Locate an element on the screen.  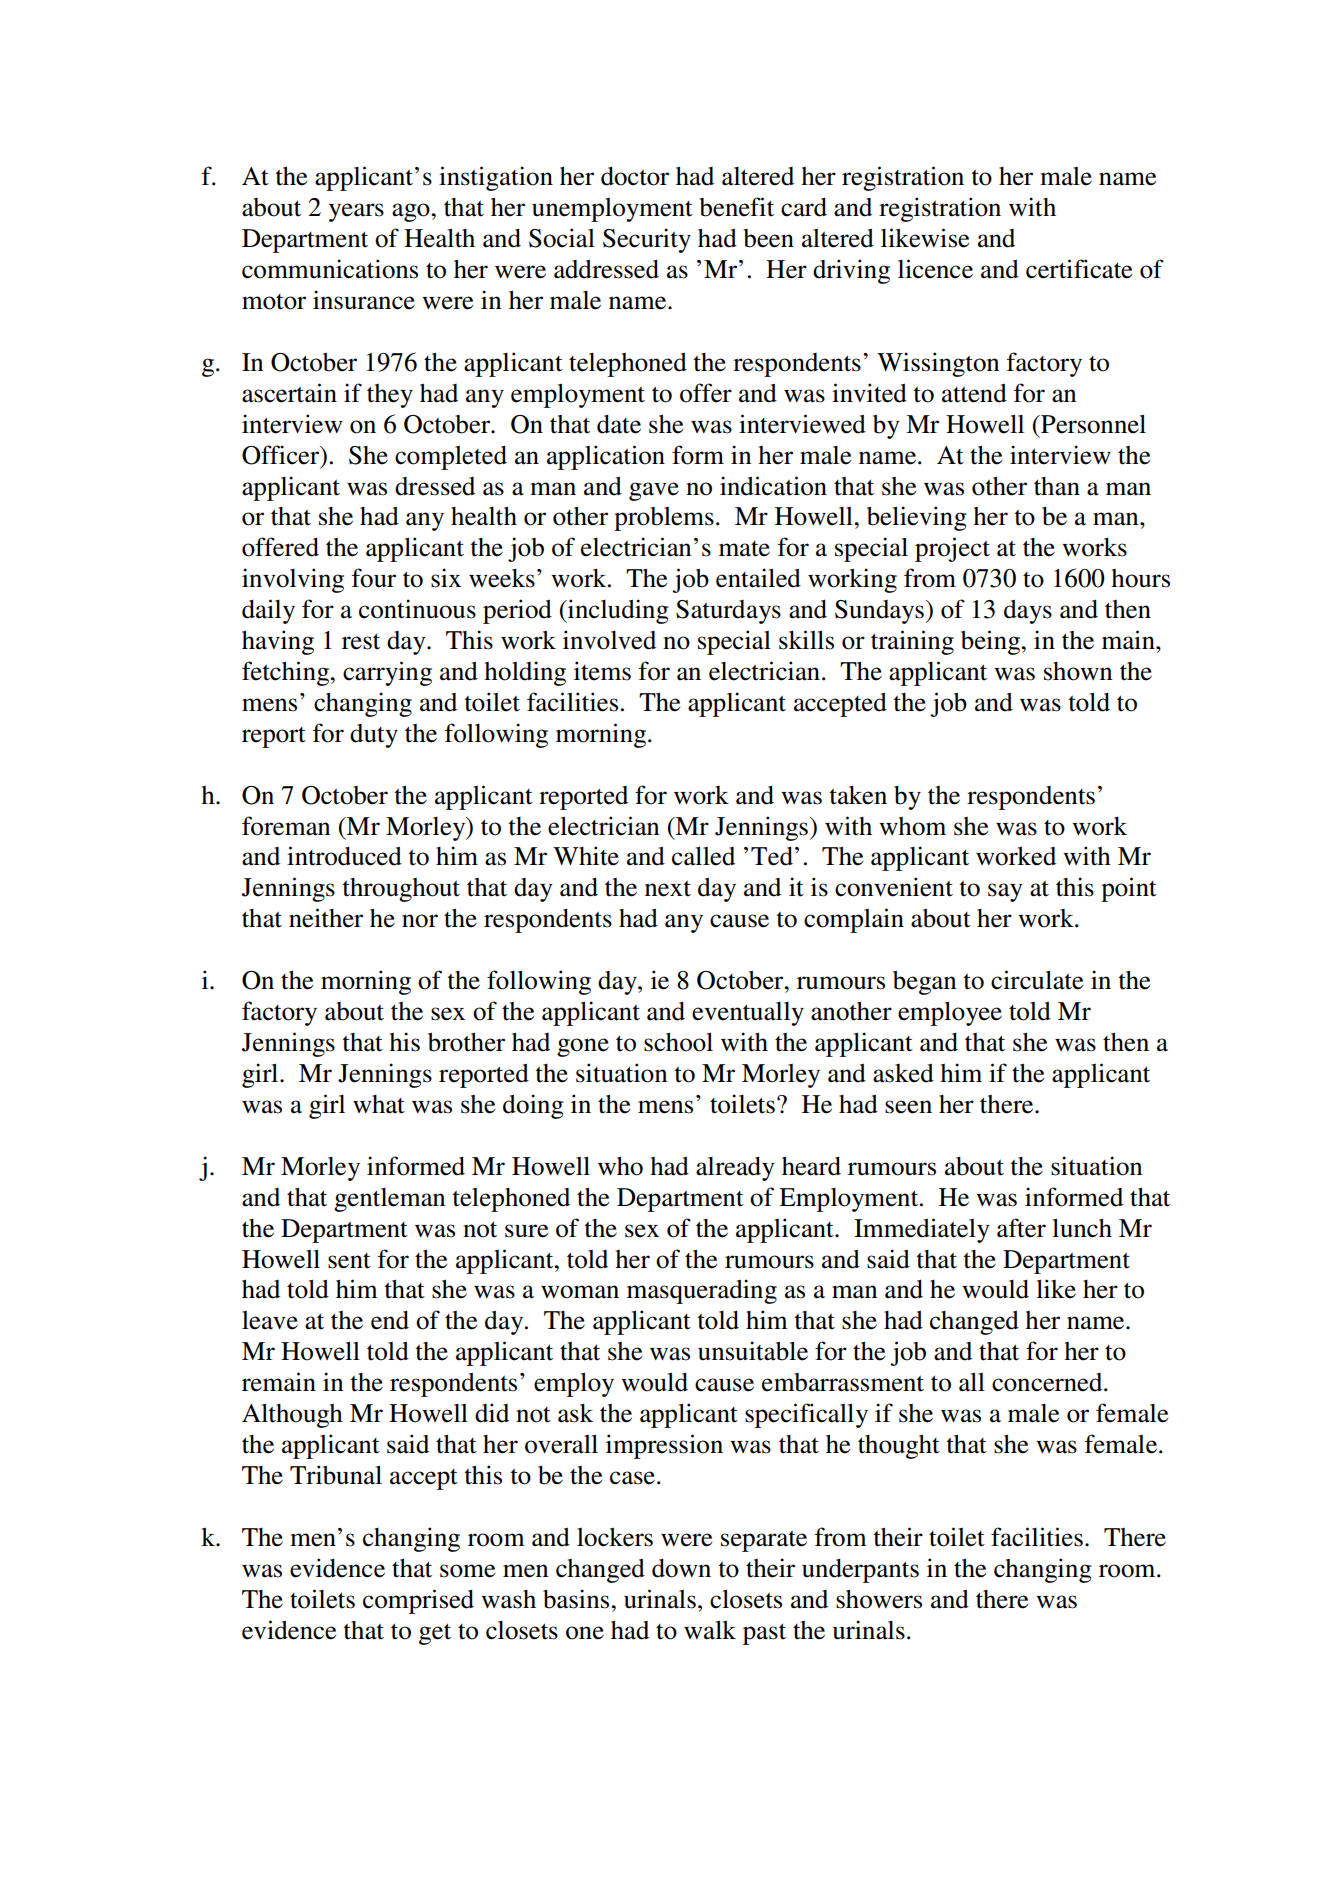
masquerading is located at coordinates (702, 1291).
